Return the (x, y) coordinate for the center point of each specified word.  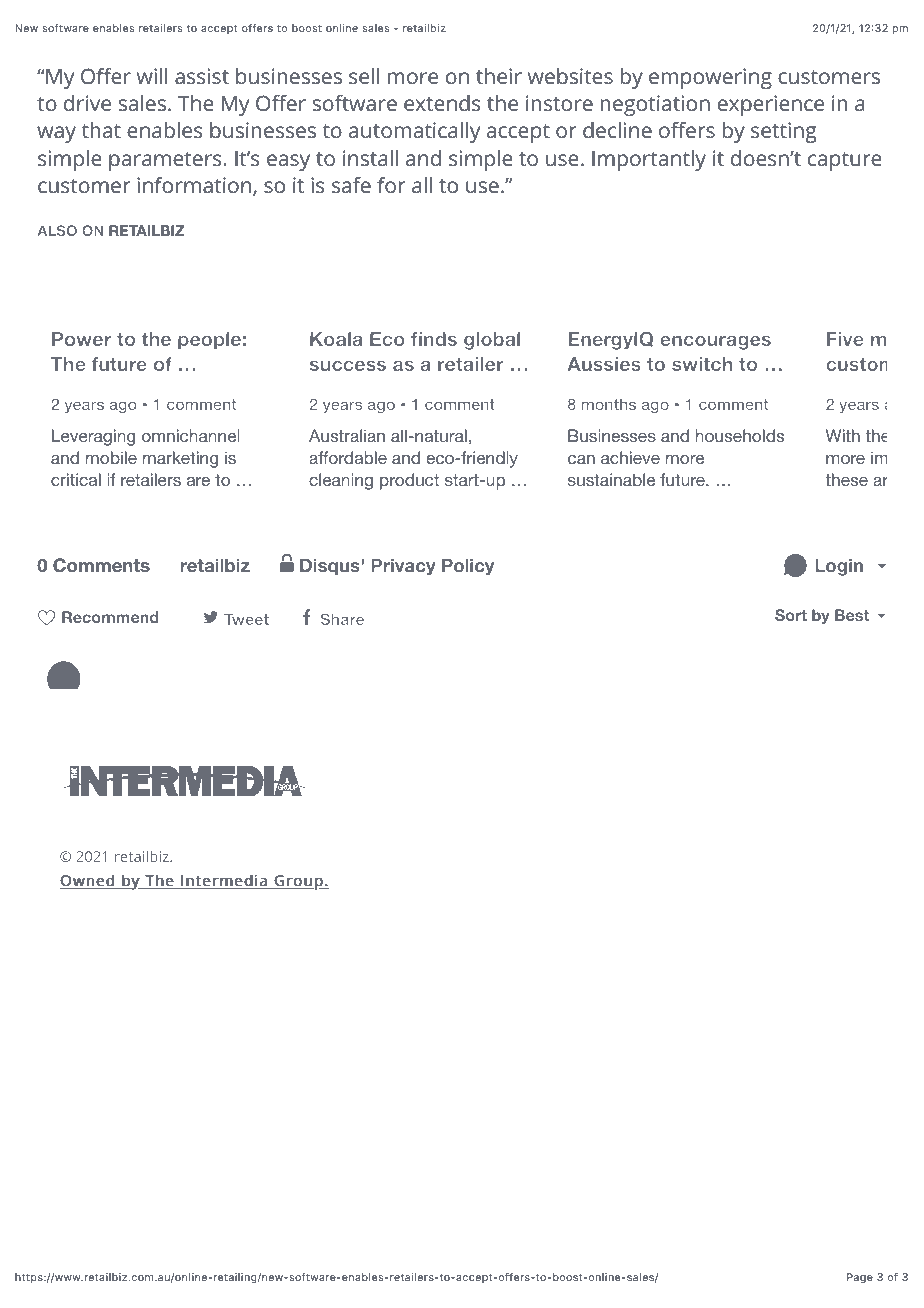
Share (342, 619)
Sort (791, 615)
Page (860, 1278)
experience (771, 105)
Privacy (403, 567)
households (740, 435)
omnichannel (190, 435)
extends (442, 103)
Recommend (110, 617)
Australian (347, 435)
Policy (468, 567)
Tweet (246, 619)
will (152, 76)
